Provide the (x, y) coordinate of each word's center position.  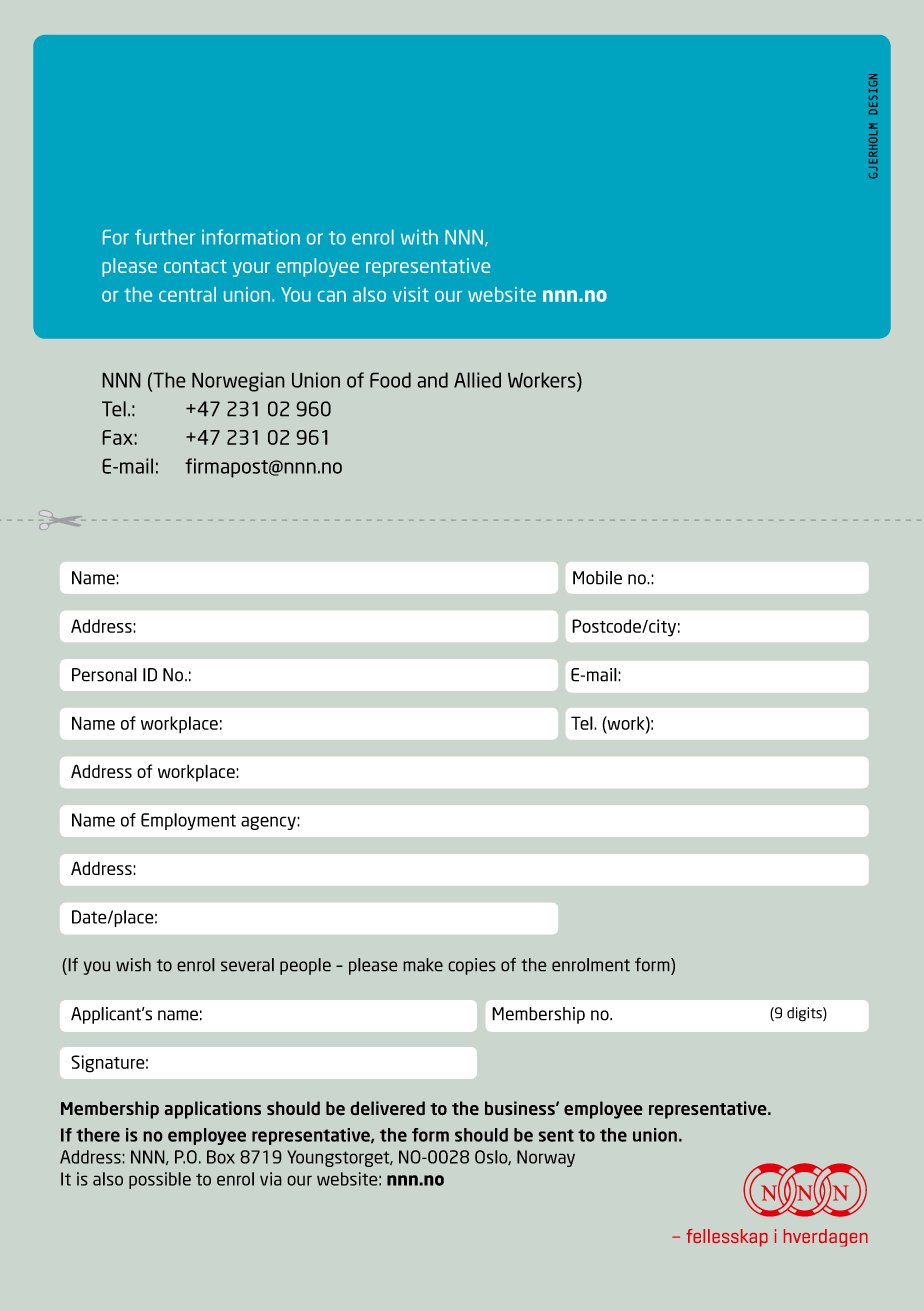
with (419, 237)
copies (472, 966)
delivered (387, 1108)
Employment (188, 821)
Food (390, 380)
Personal (104, 675)
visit (411, 294)
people (305, 966)
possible (160, 1180)
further (165, 237)
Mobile (597, 578)
